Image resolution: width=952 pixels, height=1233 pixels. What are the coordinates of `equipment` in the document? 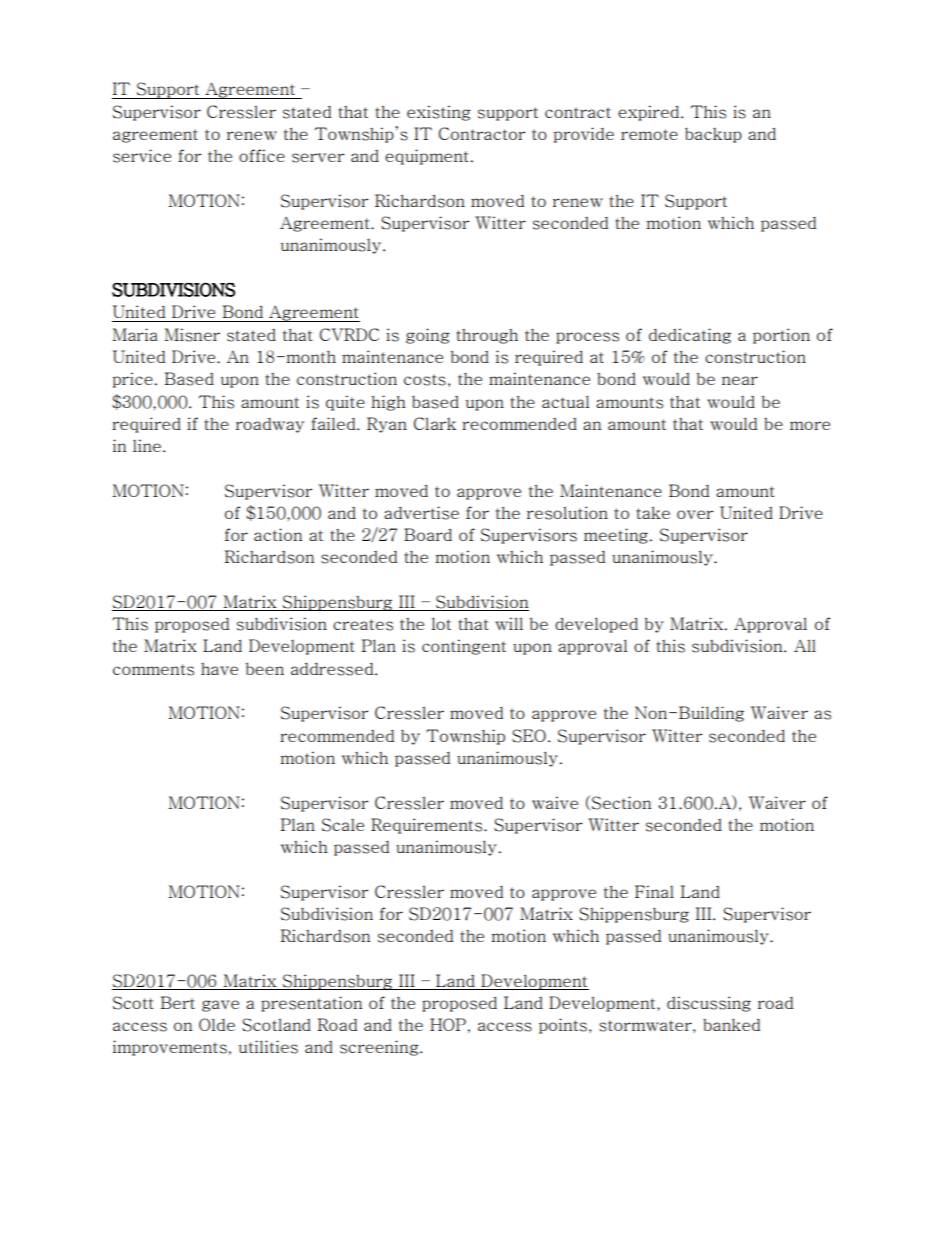 It's located at (426, 157).
